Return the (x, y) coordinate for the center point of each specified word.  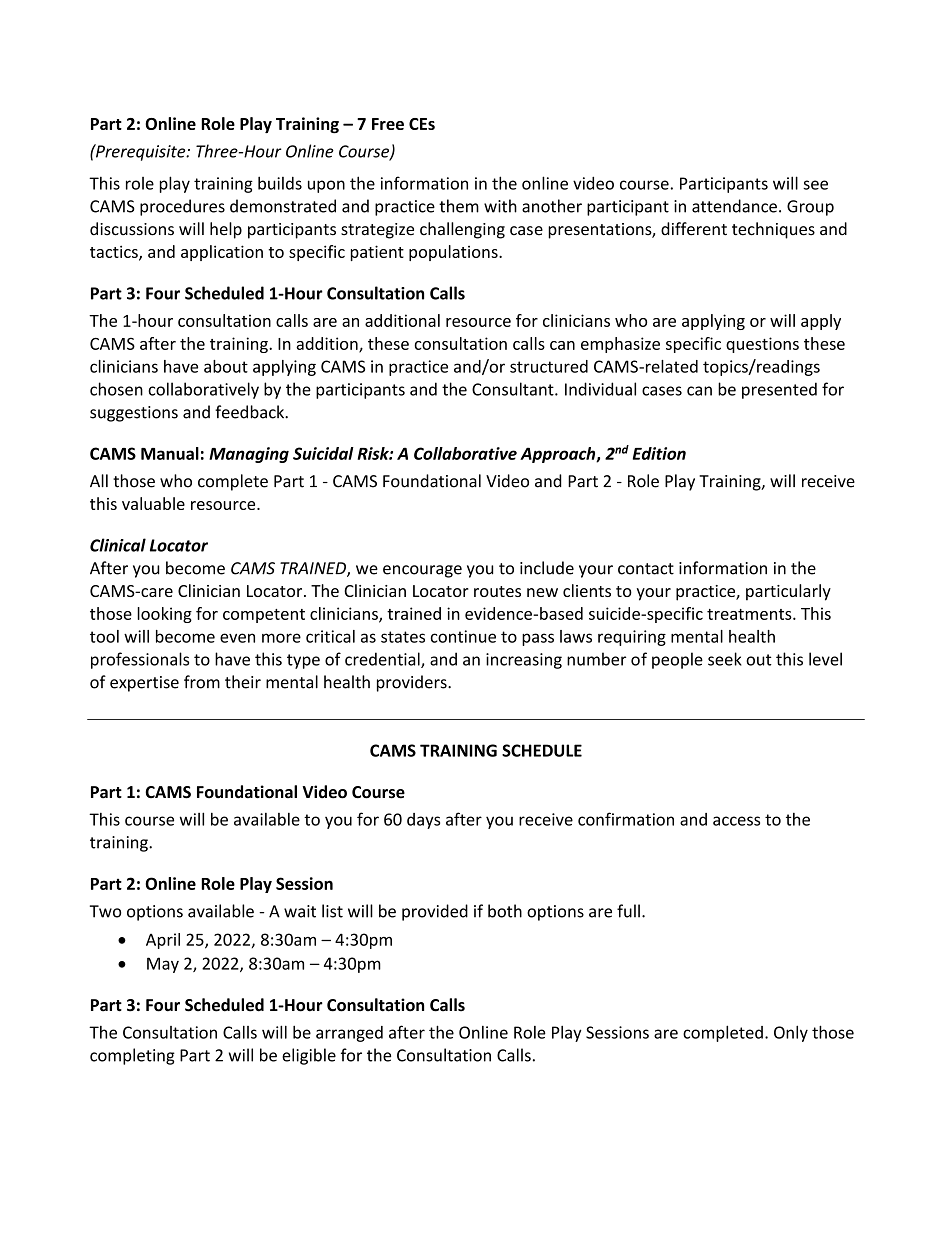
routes (497, 591)
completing (132, 1056)
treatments (750, 614)
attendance (734, 206)
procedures (182, 207)
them (459, 206)
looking (164, 615)
